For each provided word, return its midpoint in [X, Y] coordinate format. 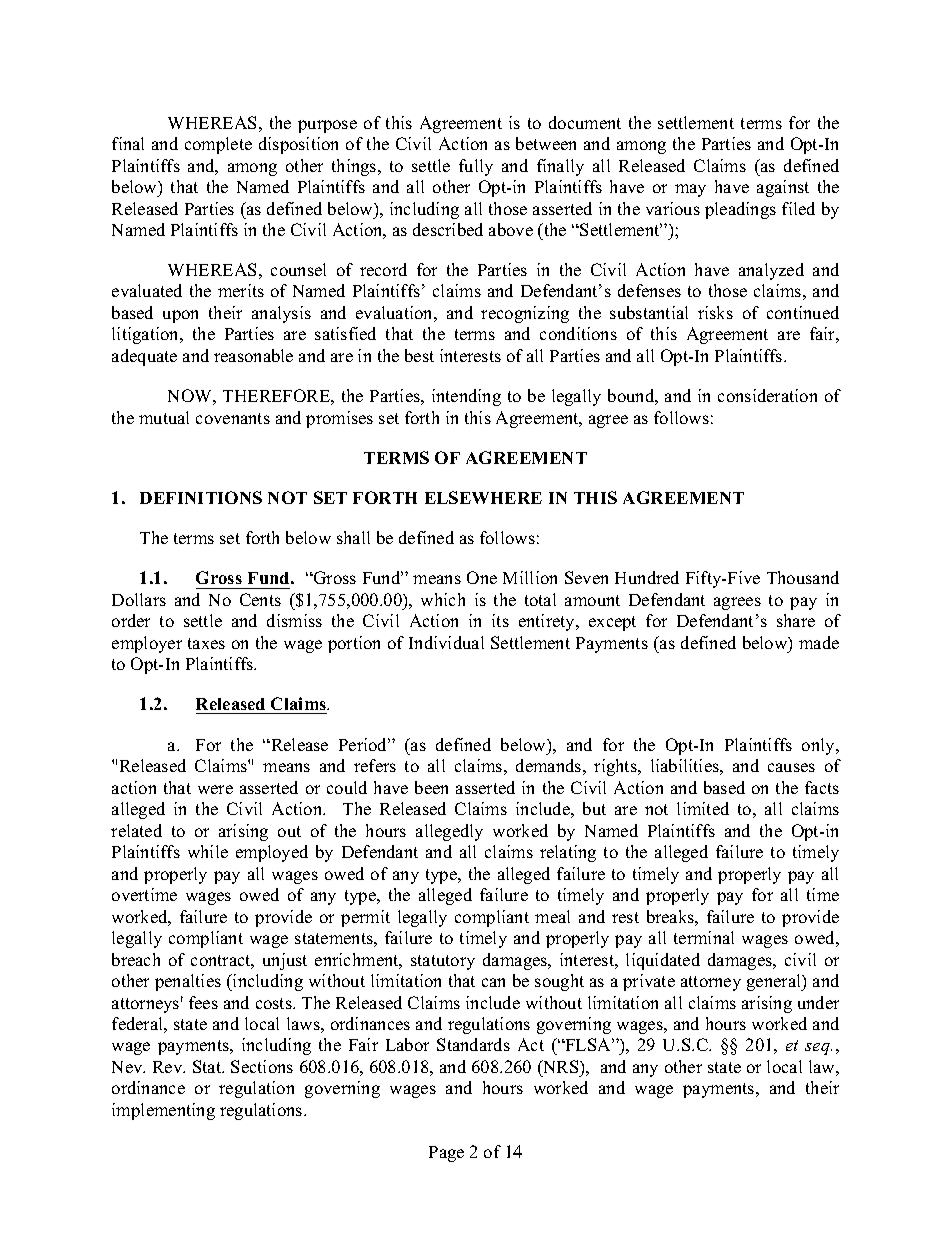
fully [476, 167]
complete [218, 145]
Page [446, 1154]
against [783, 188]
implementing [163, 1111]
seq [818, 1049]
